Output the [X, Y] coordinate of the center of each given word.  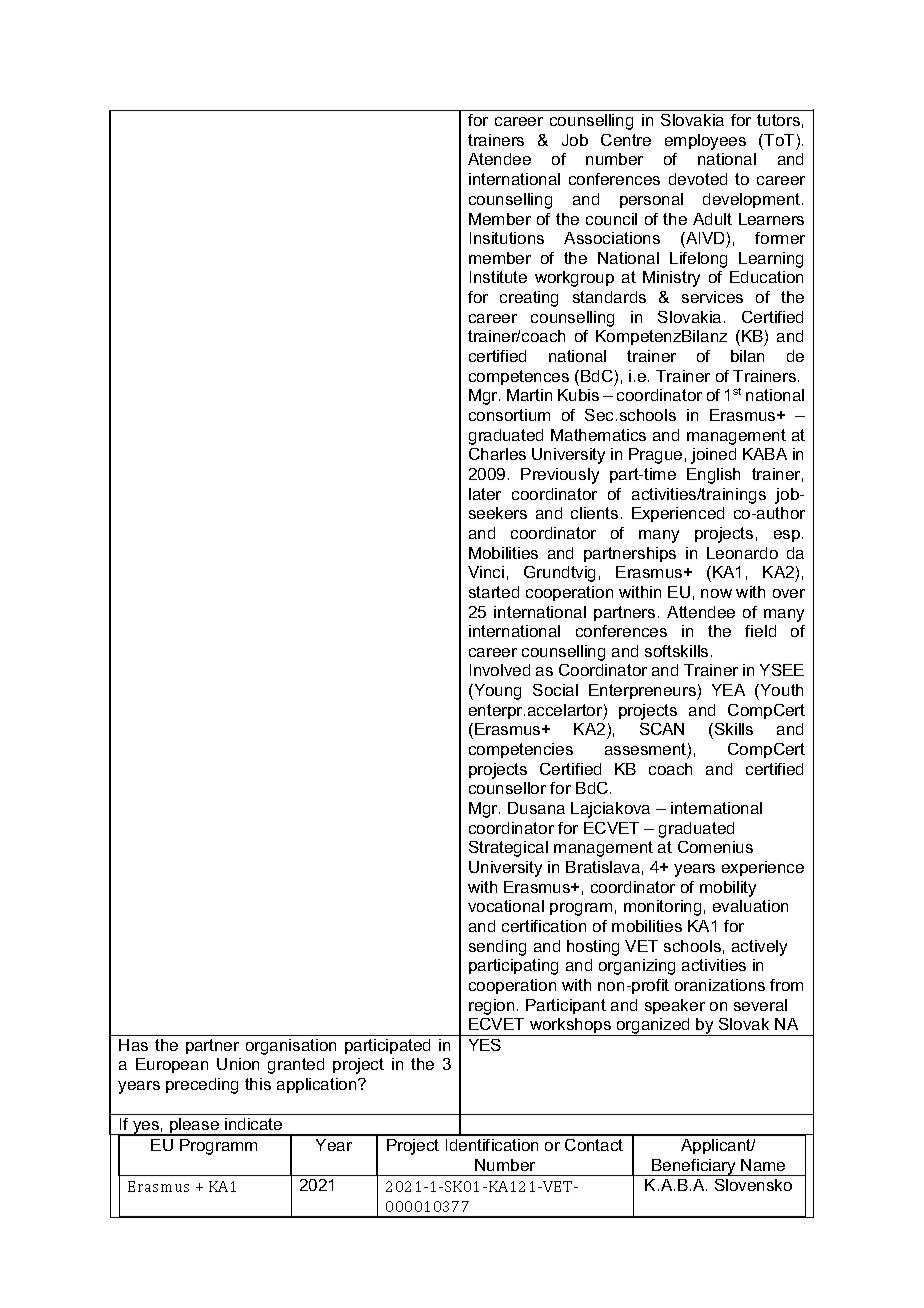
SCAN [662, 729]
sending [497, 948]
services [712, 297]
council [611, 219]
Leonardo [742, 553]
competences [519, 377]
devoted [698, 179]
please [194, 1127]
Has [133, 1045]
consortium [509, 415]
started [494, 592]
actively [759, 948]
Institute [498, 277]
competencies [521, 750]
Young [496, 692]
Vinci [486, 572]
